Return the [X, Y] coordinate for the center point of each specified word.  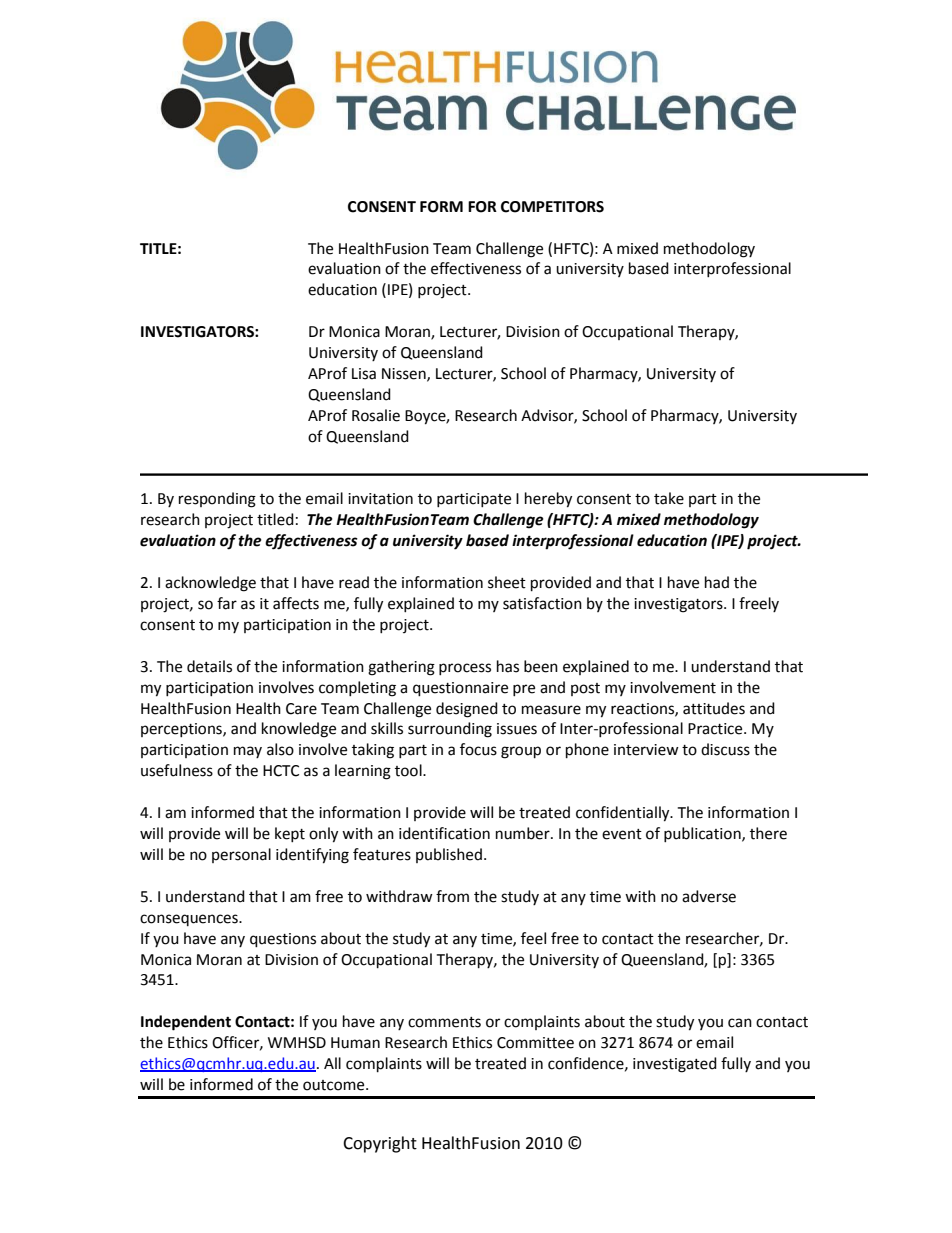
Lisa [364, 374]
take [669, 498]
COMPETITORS [552, 207]
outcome [335, 1085]
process [465, 669]
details [209, 666]
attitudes [714, 708]
